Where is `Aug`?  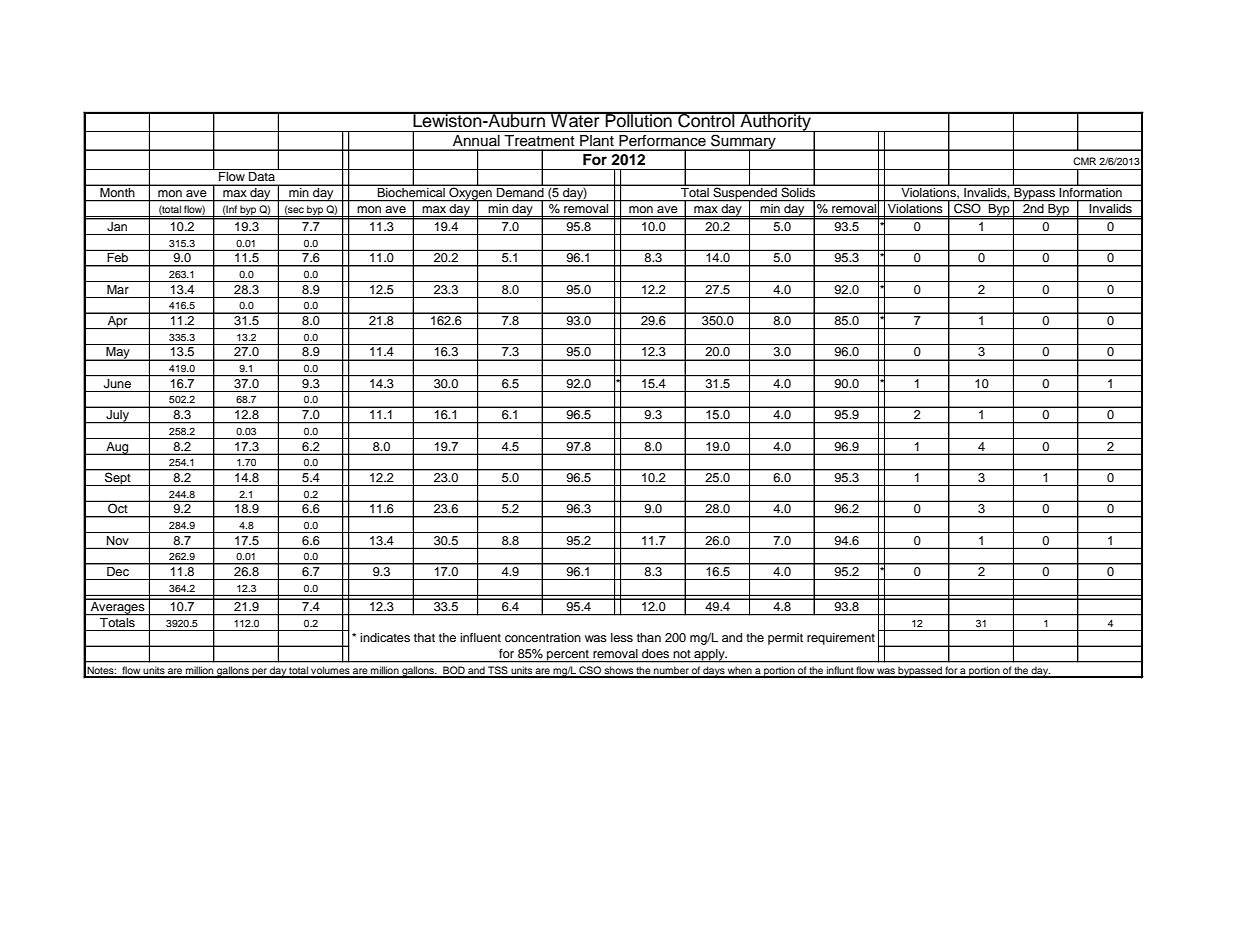 Aug is located at coordinates (117, 448).
